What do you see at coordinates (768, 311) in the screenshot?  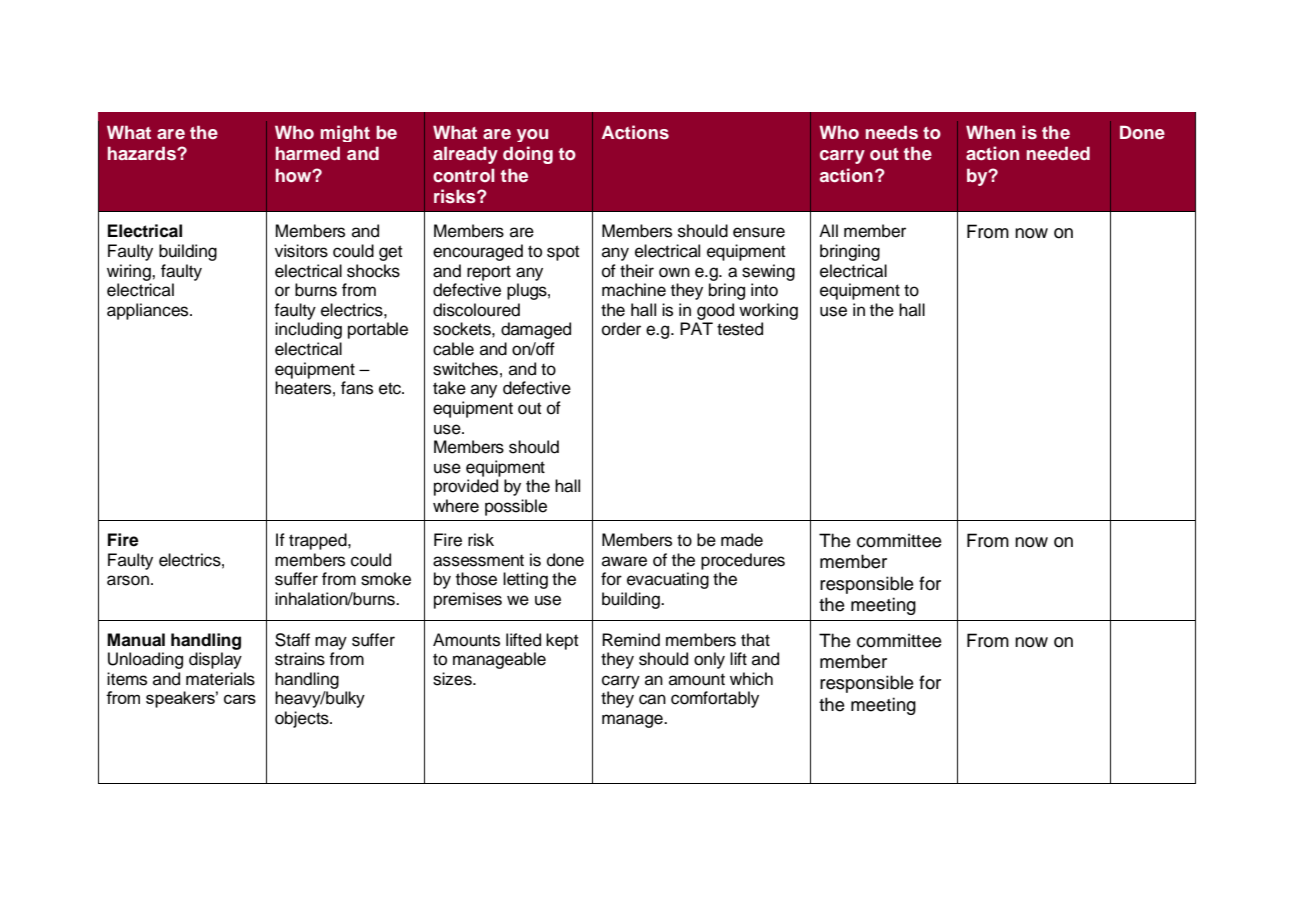 I see `working` at bounding box center [768, 311].
